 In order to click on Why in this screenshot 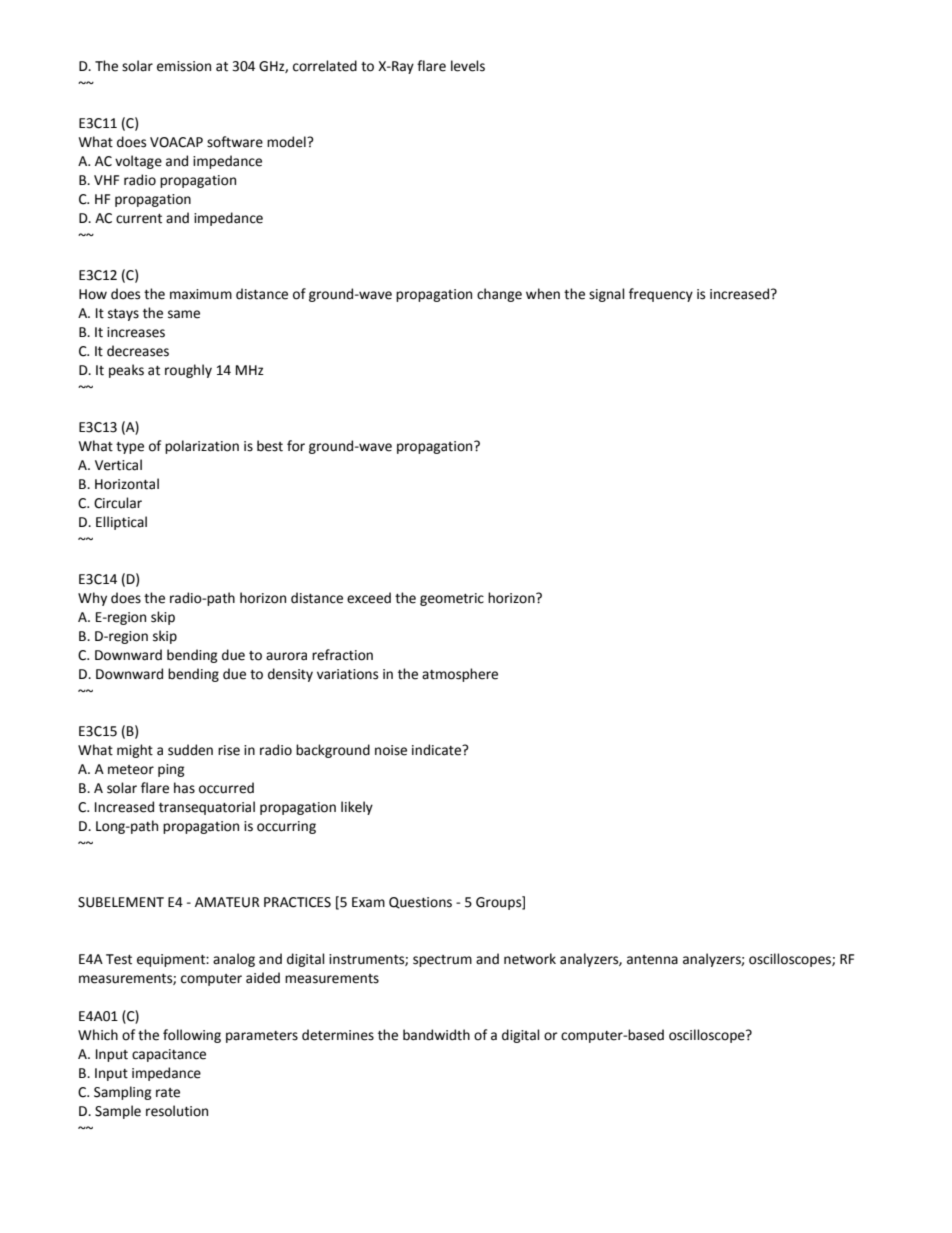, I will do `click(92, 599)`.
